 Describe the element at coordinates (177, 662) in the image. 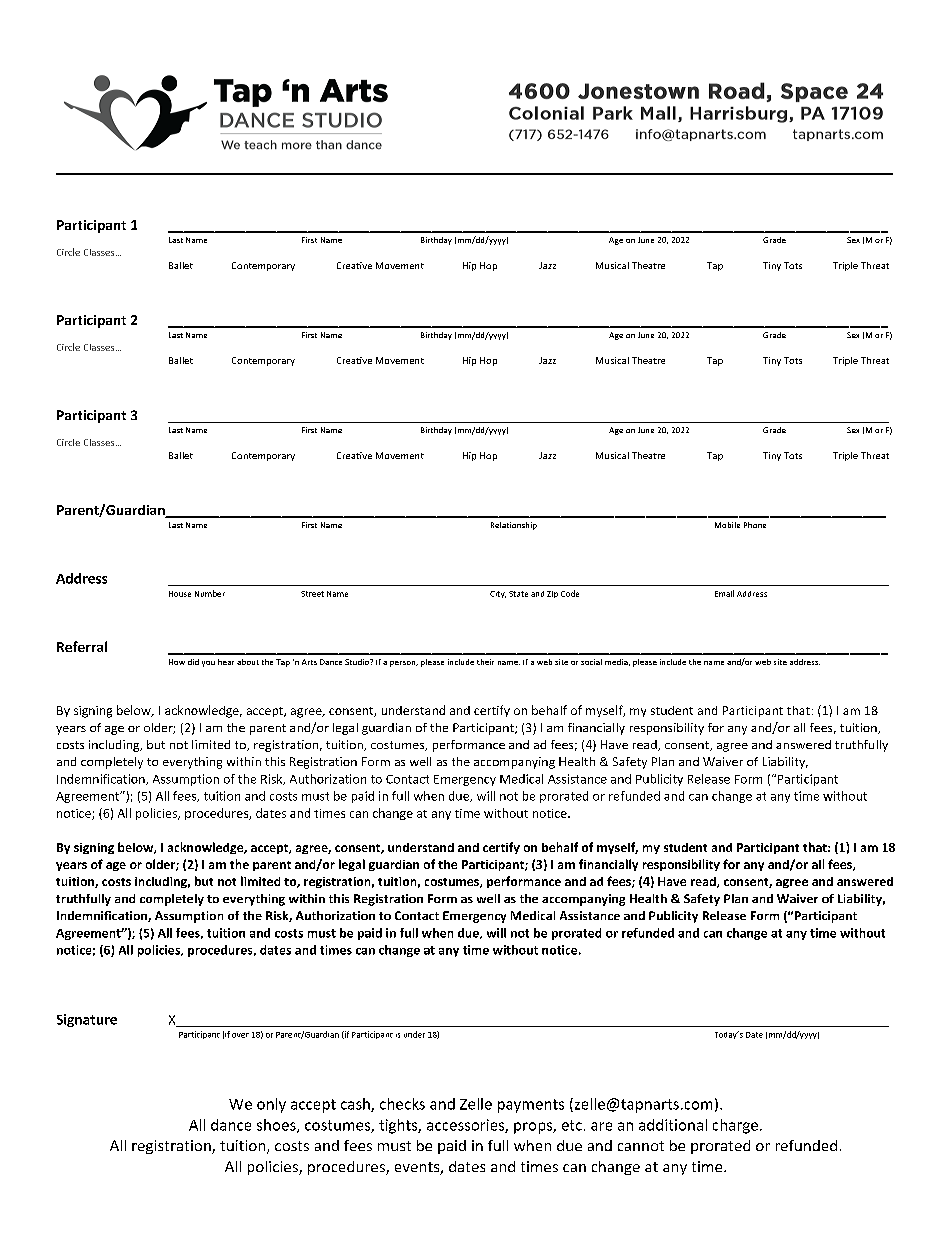

I see `How` at that location.
